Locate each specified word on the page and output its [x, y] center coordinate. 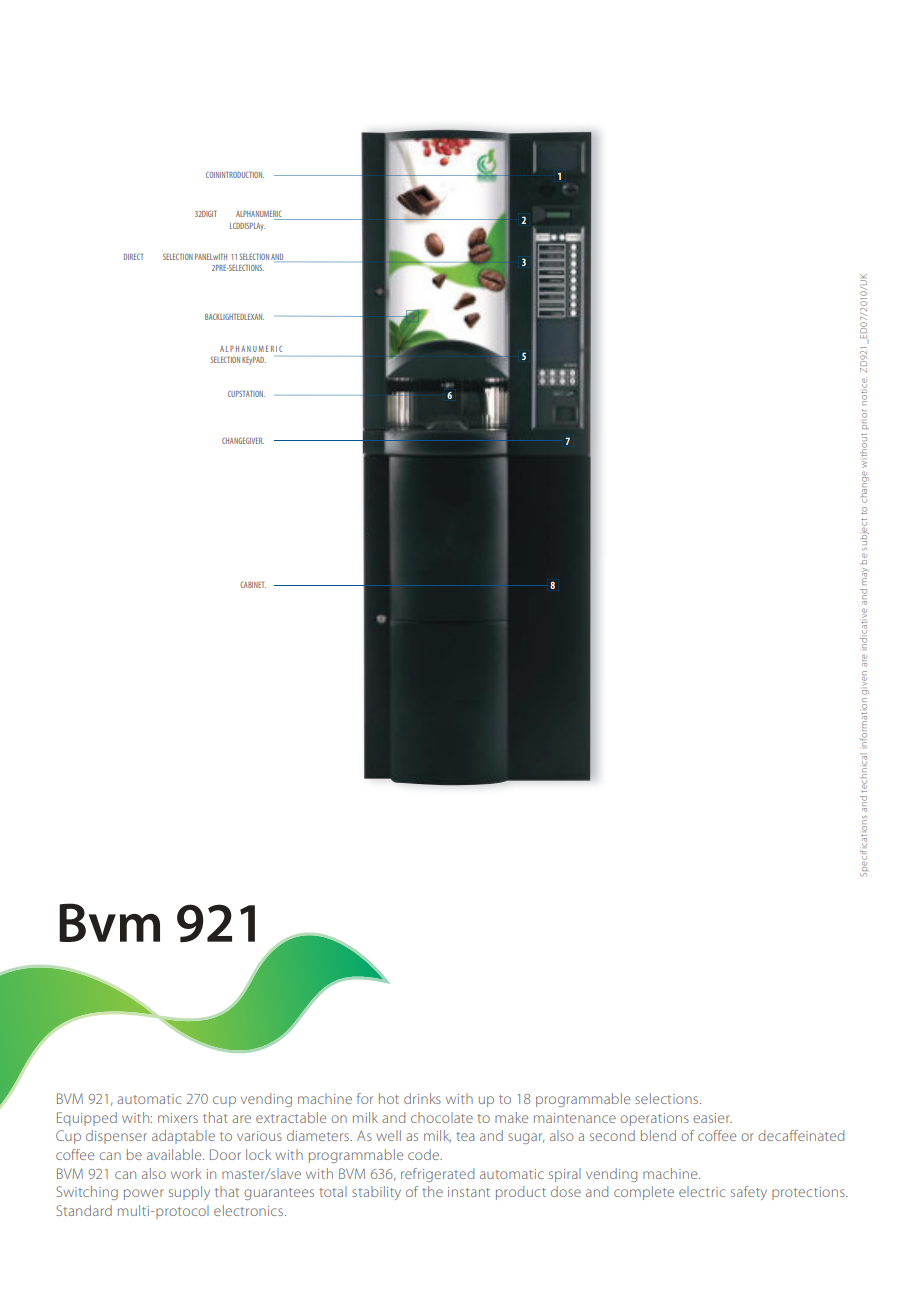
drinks [422, 1098]
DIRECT [133, 256]
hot [389, 1098]
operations [654, 1119]
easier [712, 1118]
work [186, 1173]
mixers [178, 1118]
